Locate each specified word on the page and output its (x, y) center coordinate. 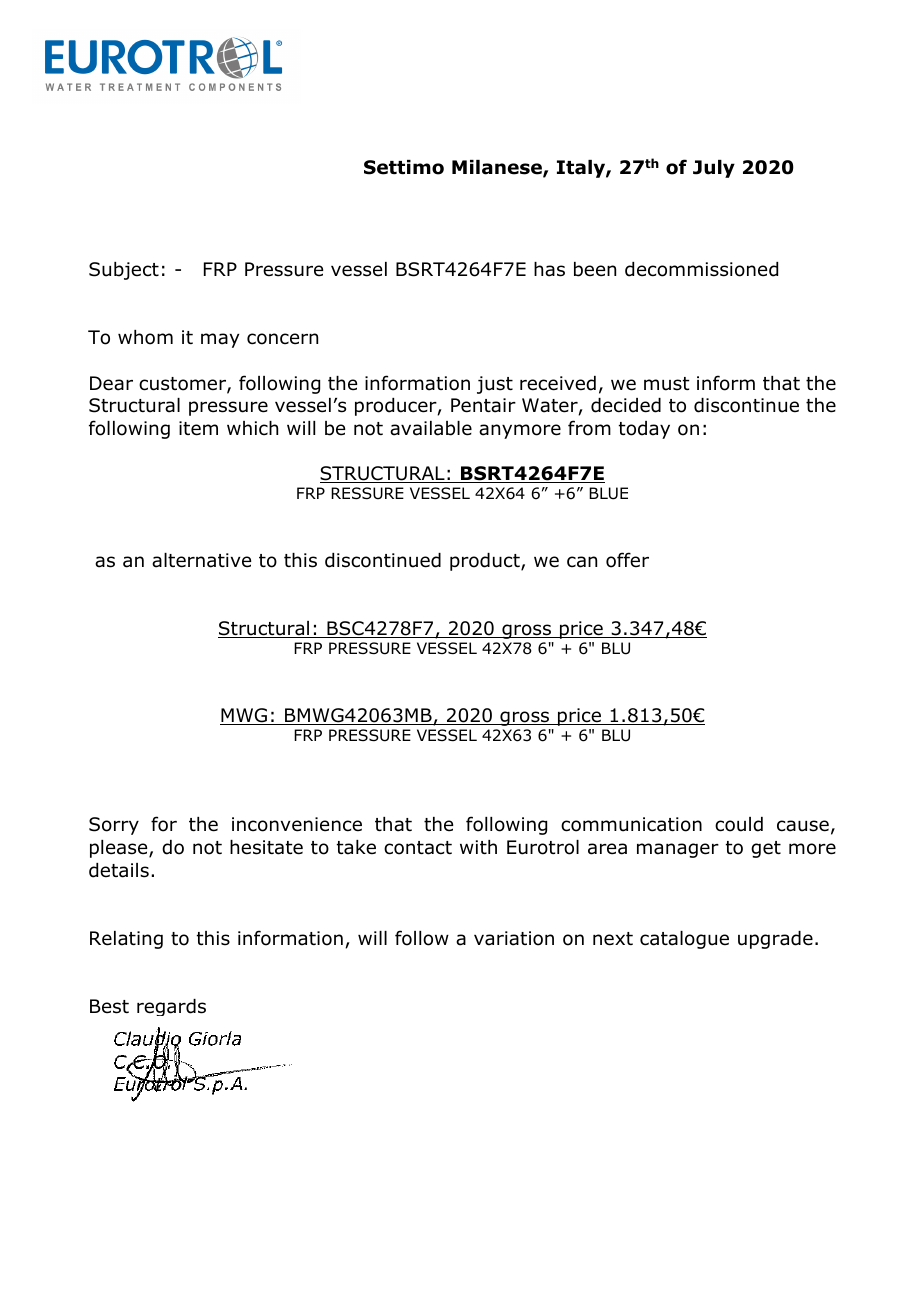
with (478, 847)
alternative (201, 560)
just (495, 385)
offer (627, 560)
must (667, 384)
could (739, 824)
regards (171, 1007)
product (486, 562)
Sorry (114, 826)
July (714, 169)
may (220, 340)
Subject (124, 271)
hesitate (266, 847)
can (582, 562)
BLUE (608, 493)
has (549, 269)
